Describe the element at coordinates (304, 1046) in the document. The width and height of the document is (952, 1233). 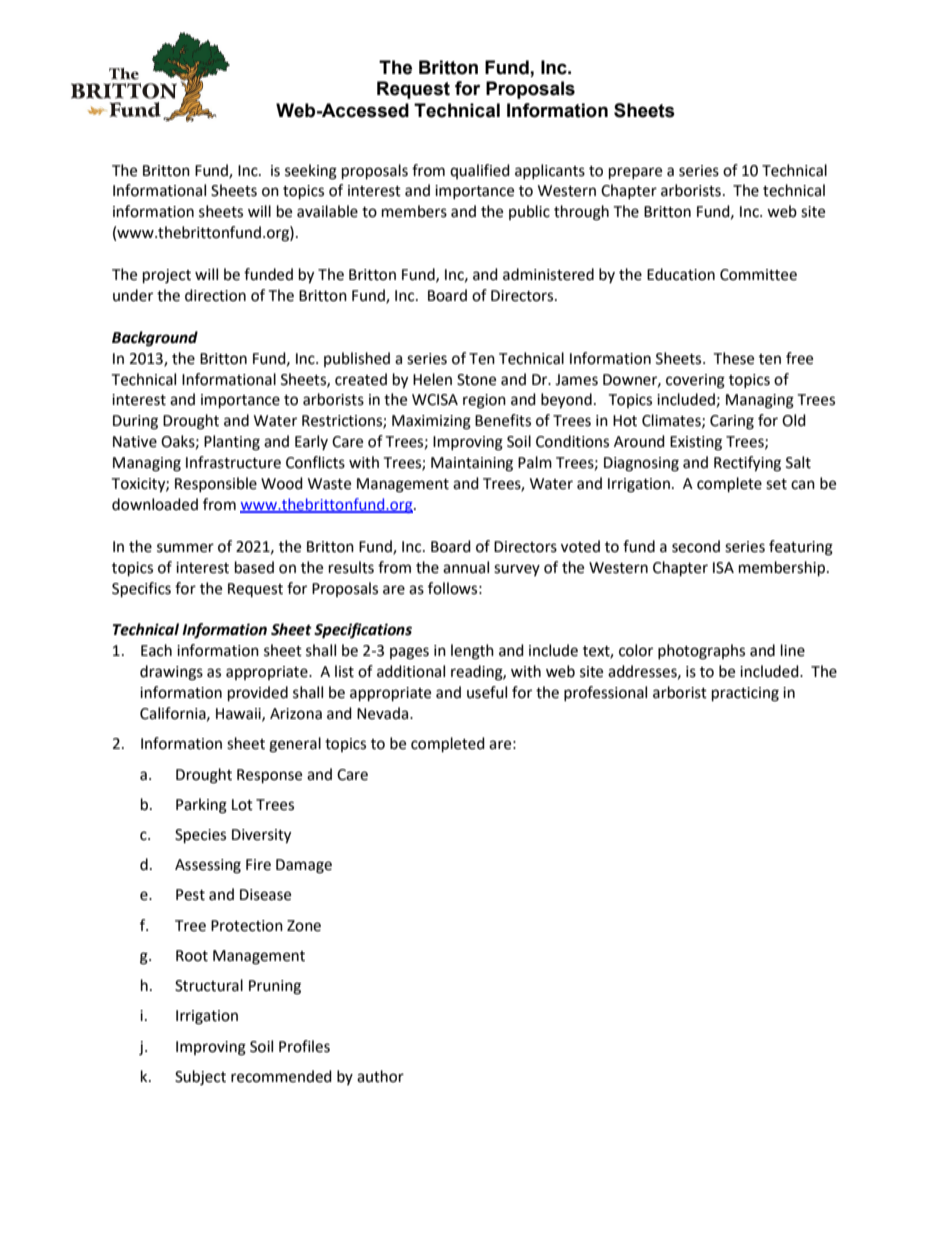
I see `Profiles` at that location.
